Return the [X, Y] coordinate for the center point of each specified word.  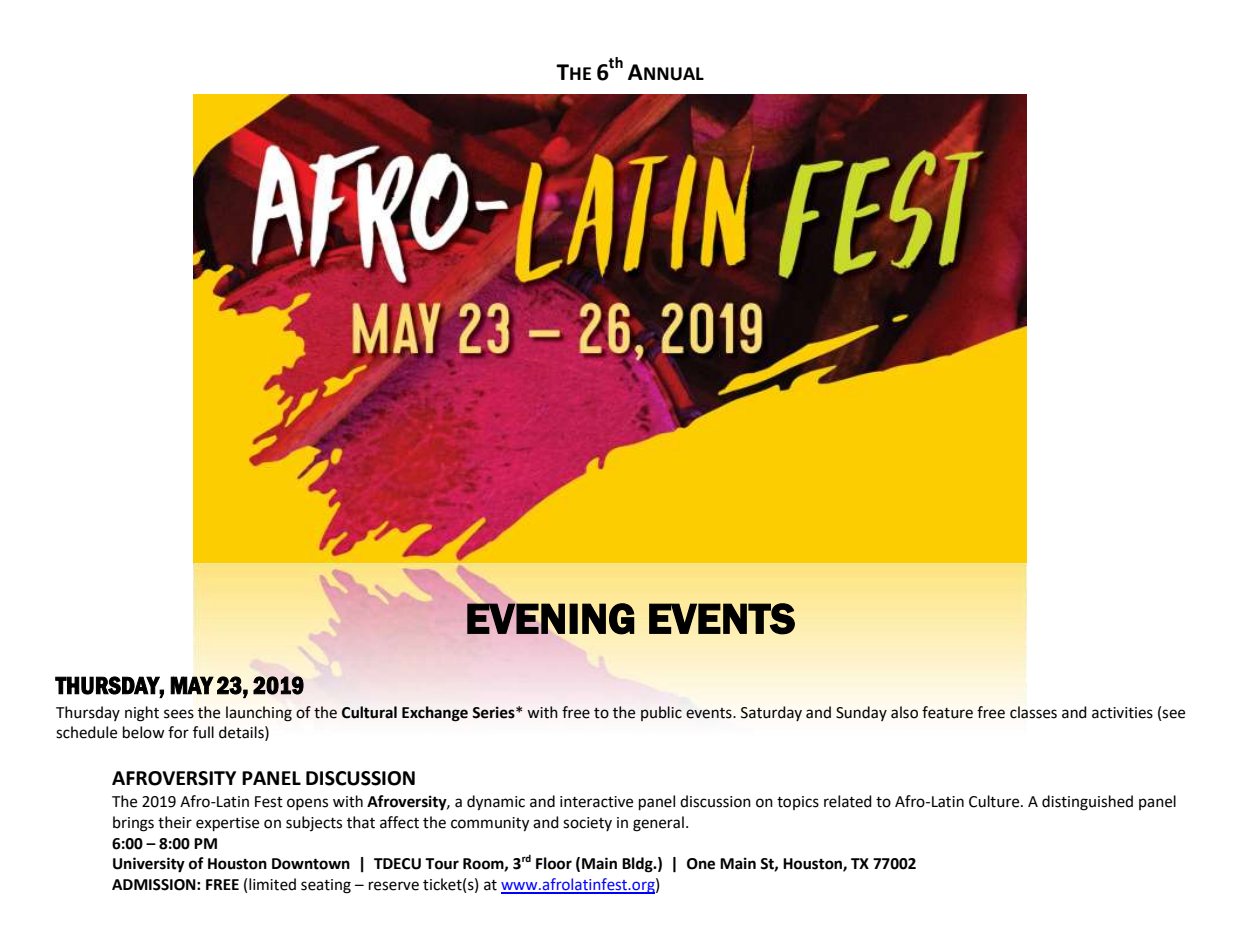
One [701, 864]
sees [179, 714]
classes [1033, 712]
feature [947, 712]
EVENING [550, 619]
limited [272, 884]
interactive [596, 802]
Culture [995, 801]
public [661, 713]
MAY [192, 685]
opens [307, 804]
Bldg [638, 865]
